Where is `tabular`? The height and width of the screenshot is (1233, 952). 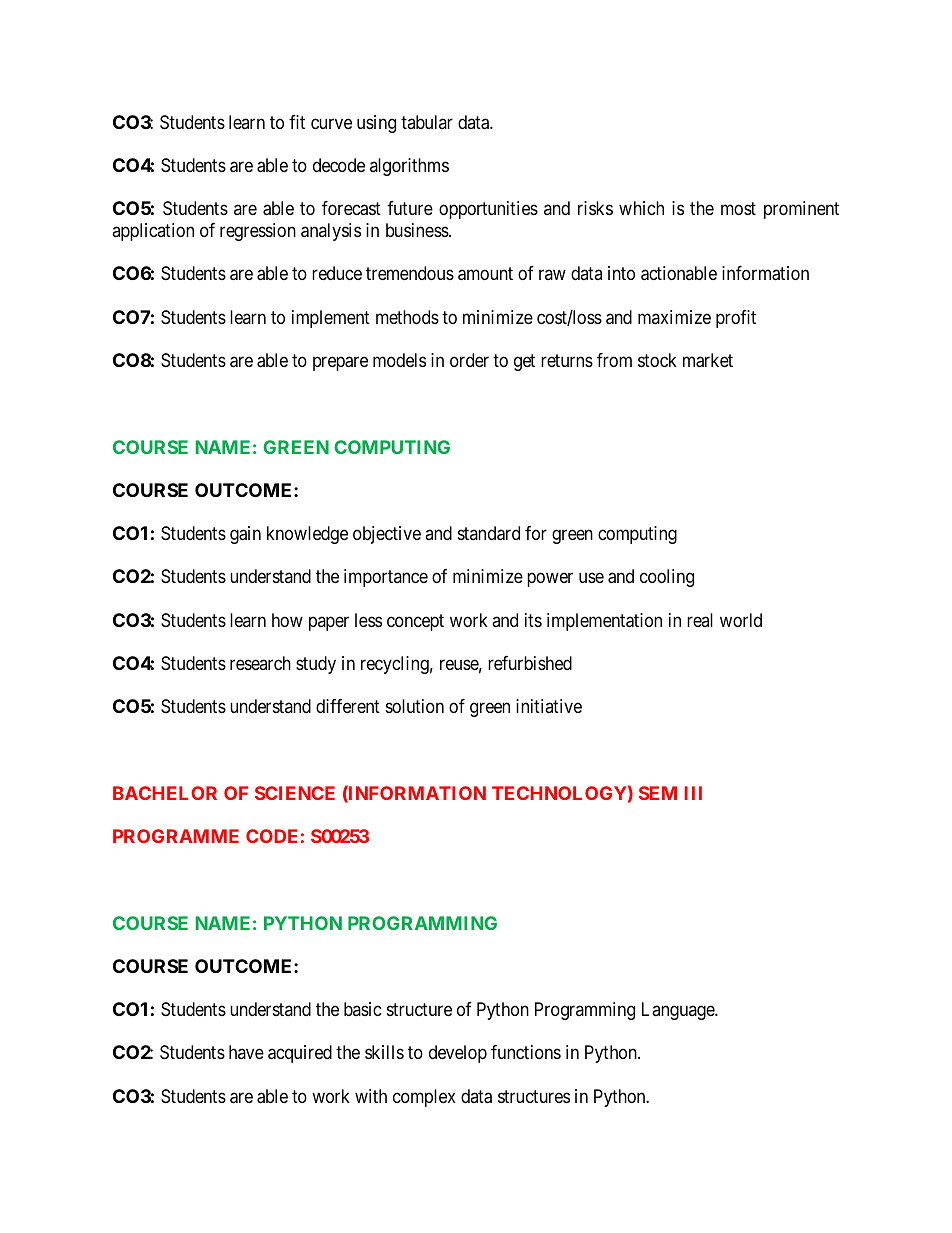 tabular is located at coordinates (427, 122).
